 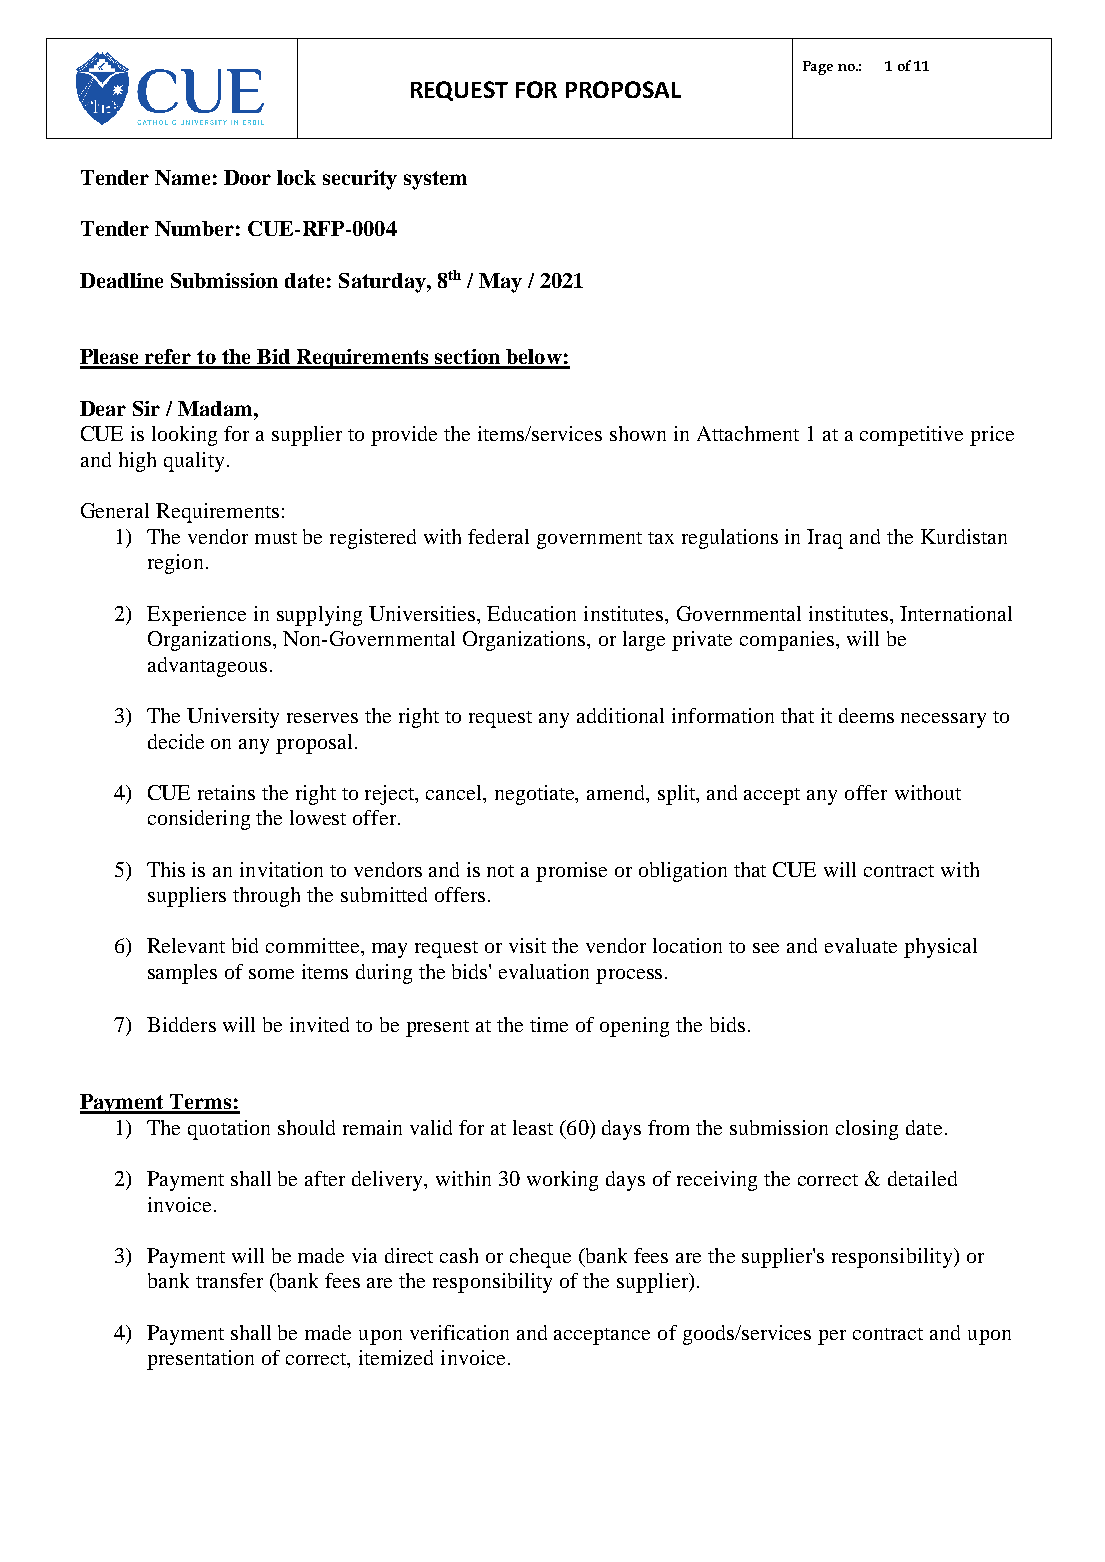 I want to click on Relevant, so click(x=186, y=945).
